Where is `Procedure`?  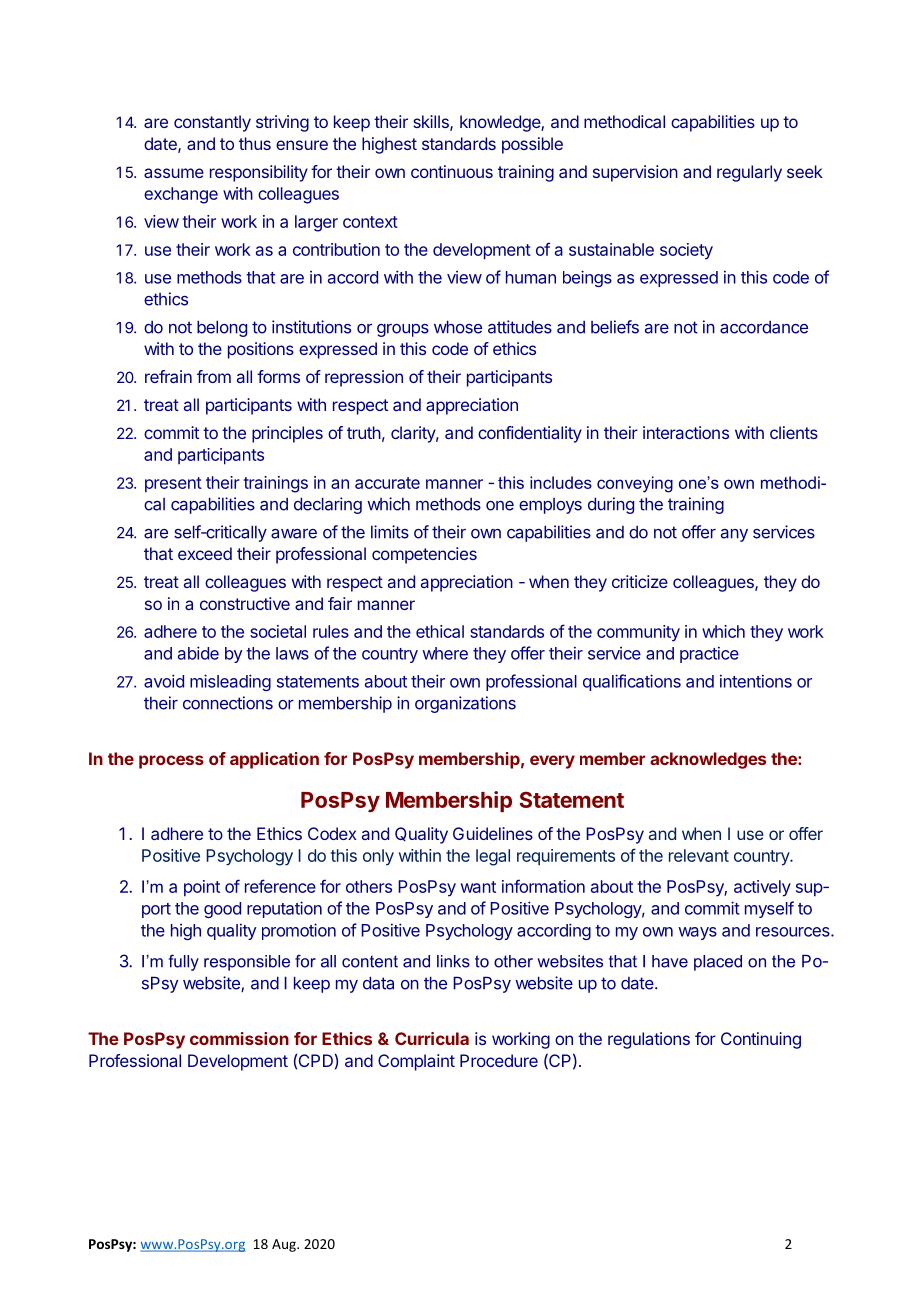
Procedure is located at coordinates (499, 1060).
